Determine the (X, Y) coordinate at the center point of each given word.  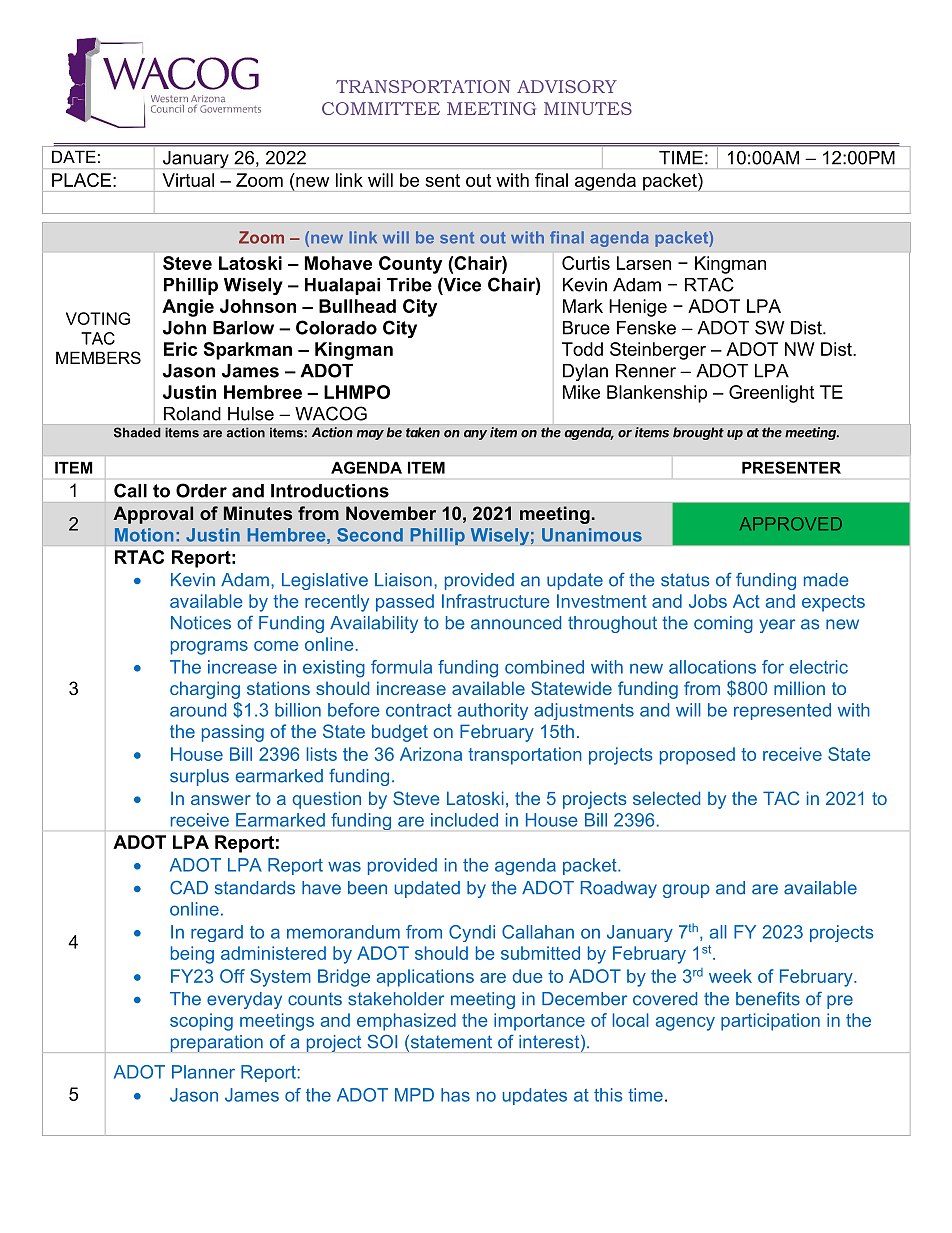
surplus (199, 777)
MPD (414, 1095)
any (475, 435)
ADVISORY (567, 86)
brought (698, 433)
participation (770, 1022)
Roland (192, 414)
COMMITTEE (381, 108)
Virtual (188, 180)
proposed (697, 756)
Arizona (431, 754)
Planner (203, 1072)
